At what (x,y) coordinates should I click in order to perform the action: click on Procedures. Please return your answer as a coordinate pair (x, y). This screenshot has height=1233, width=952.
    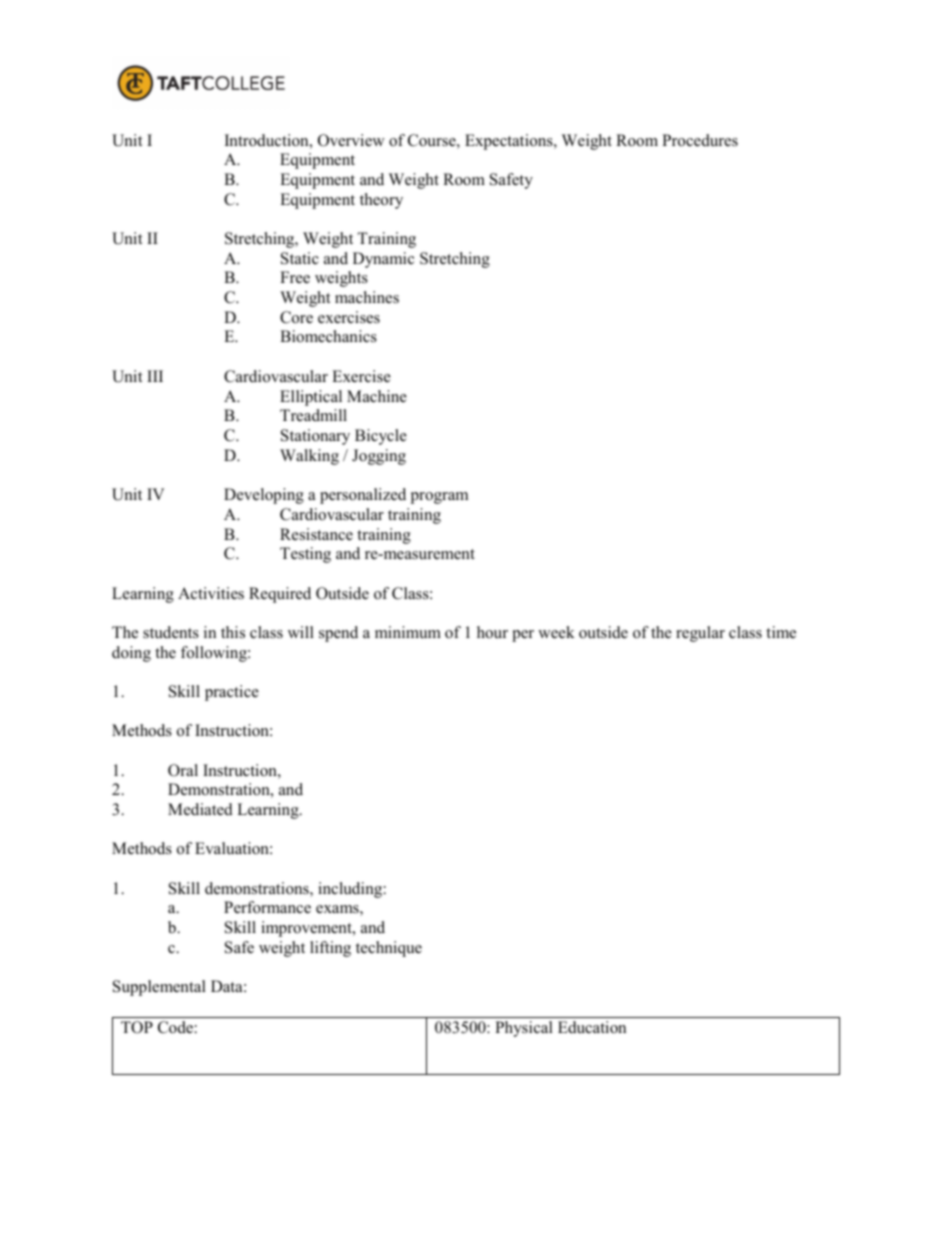
    Looking at the image, I should click on (700, 140).
